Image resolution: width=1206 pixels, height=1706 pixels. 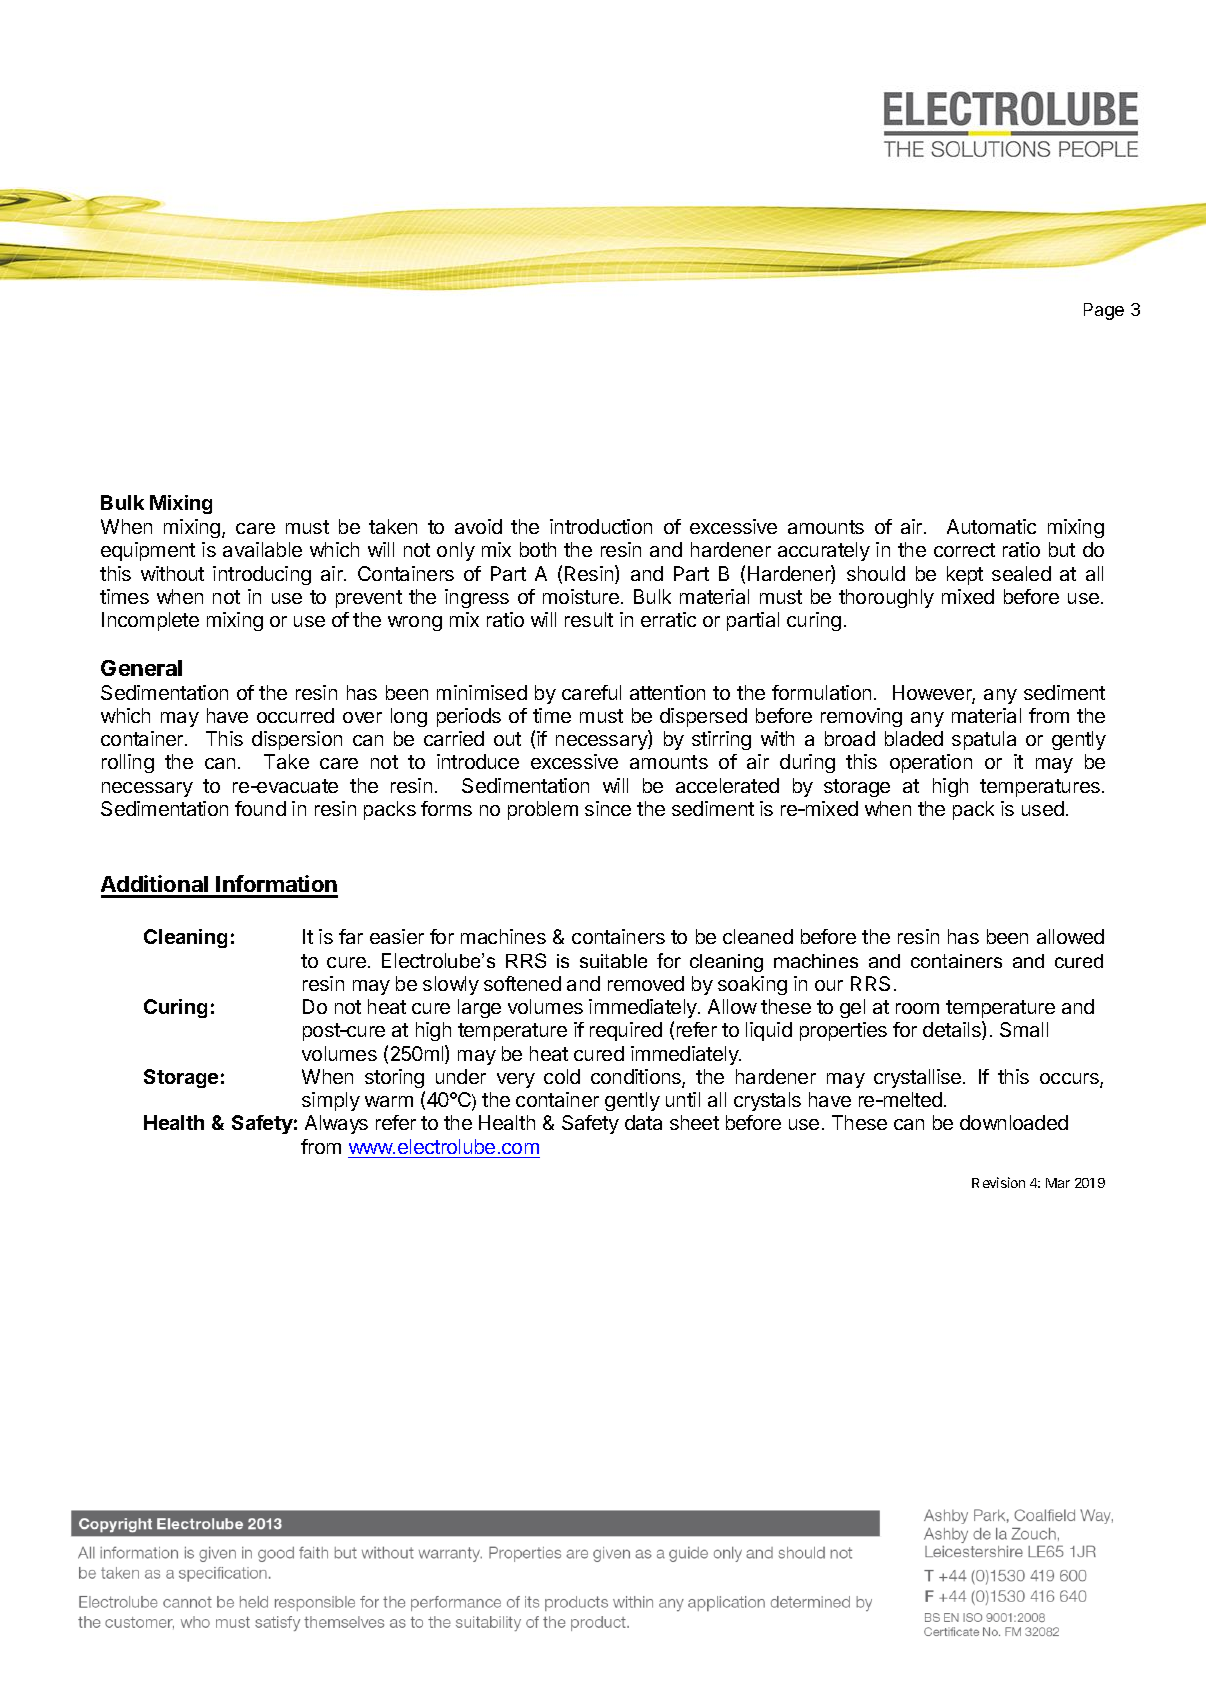 What do you see at coordinates (1104, 311) in the screenshot?
I see `Page` at bounding box center [1104, 311].
